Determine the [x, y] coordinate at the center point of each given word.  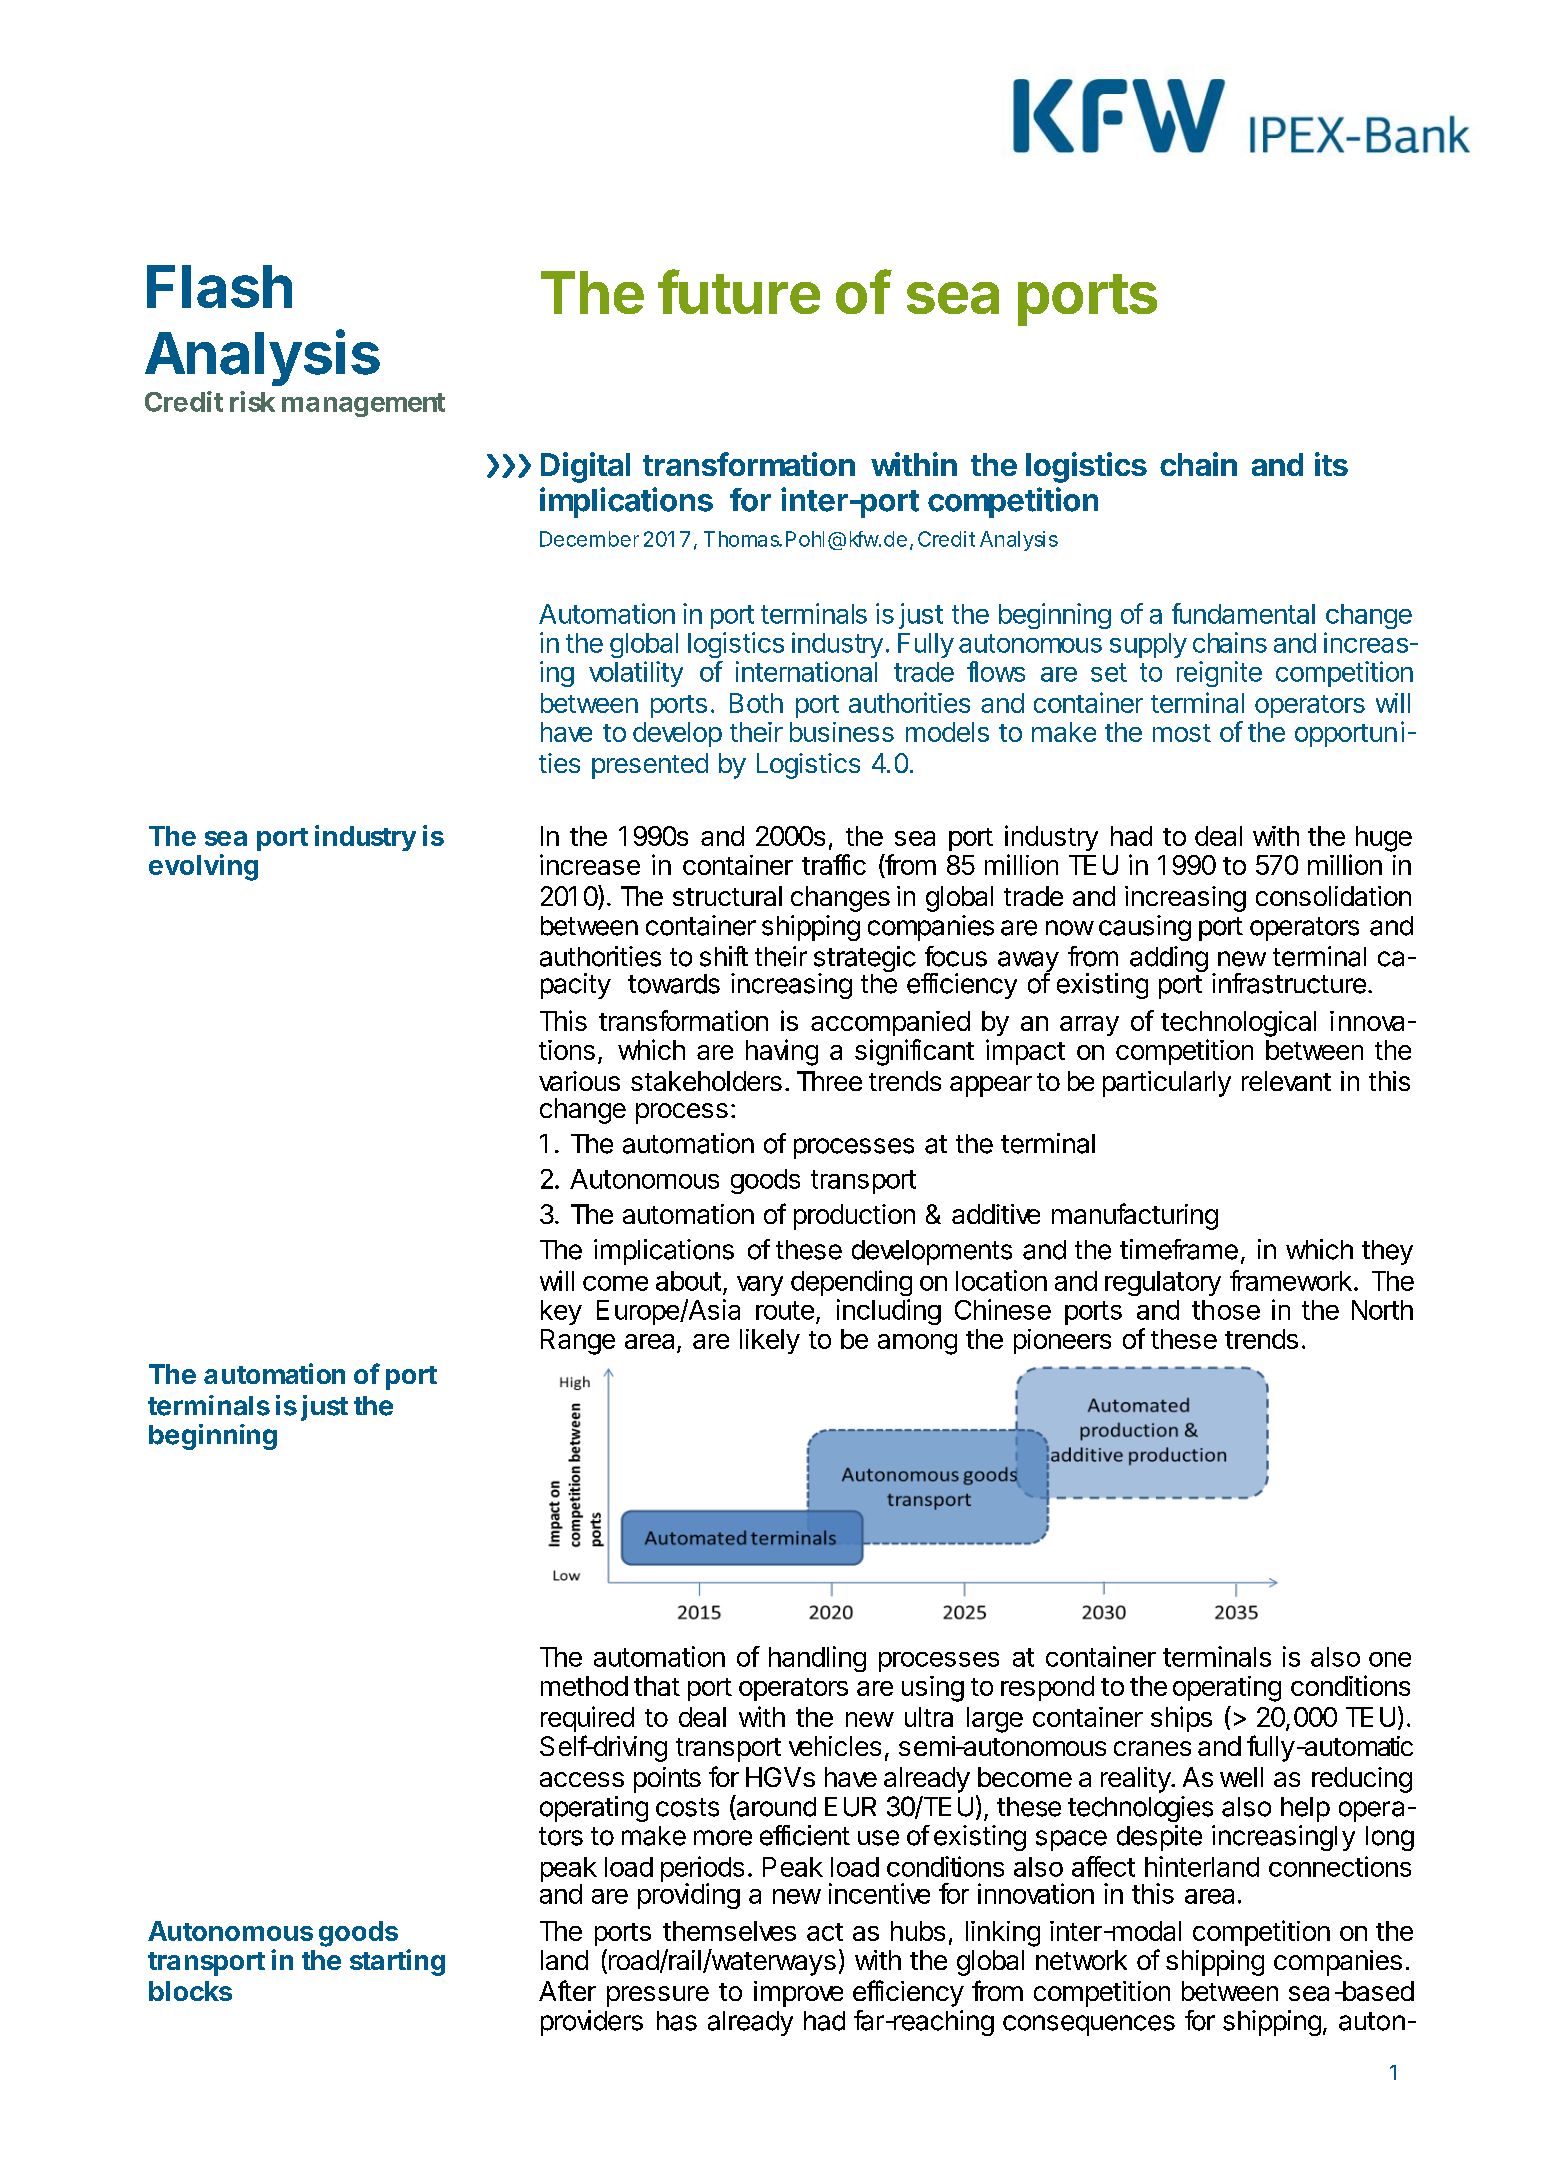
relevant [1286, 1081]
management [363, 405]
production [854, 1217]
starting [397, 1962]
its [1331, 464]
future [739, 291]
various [579, 1081]
